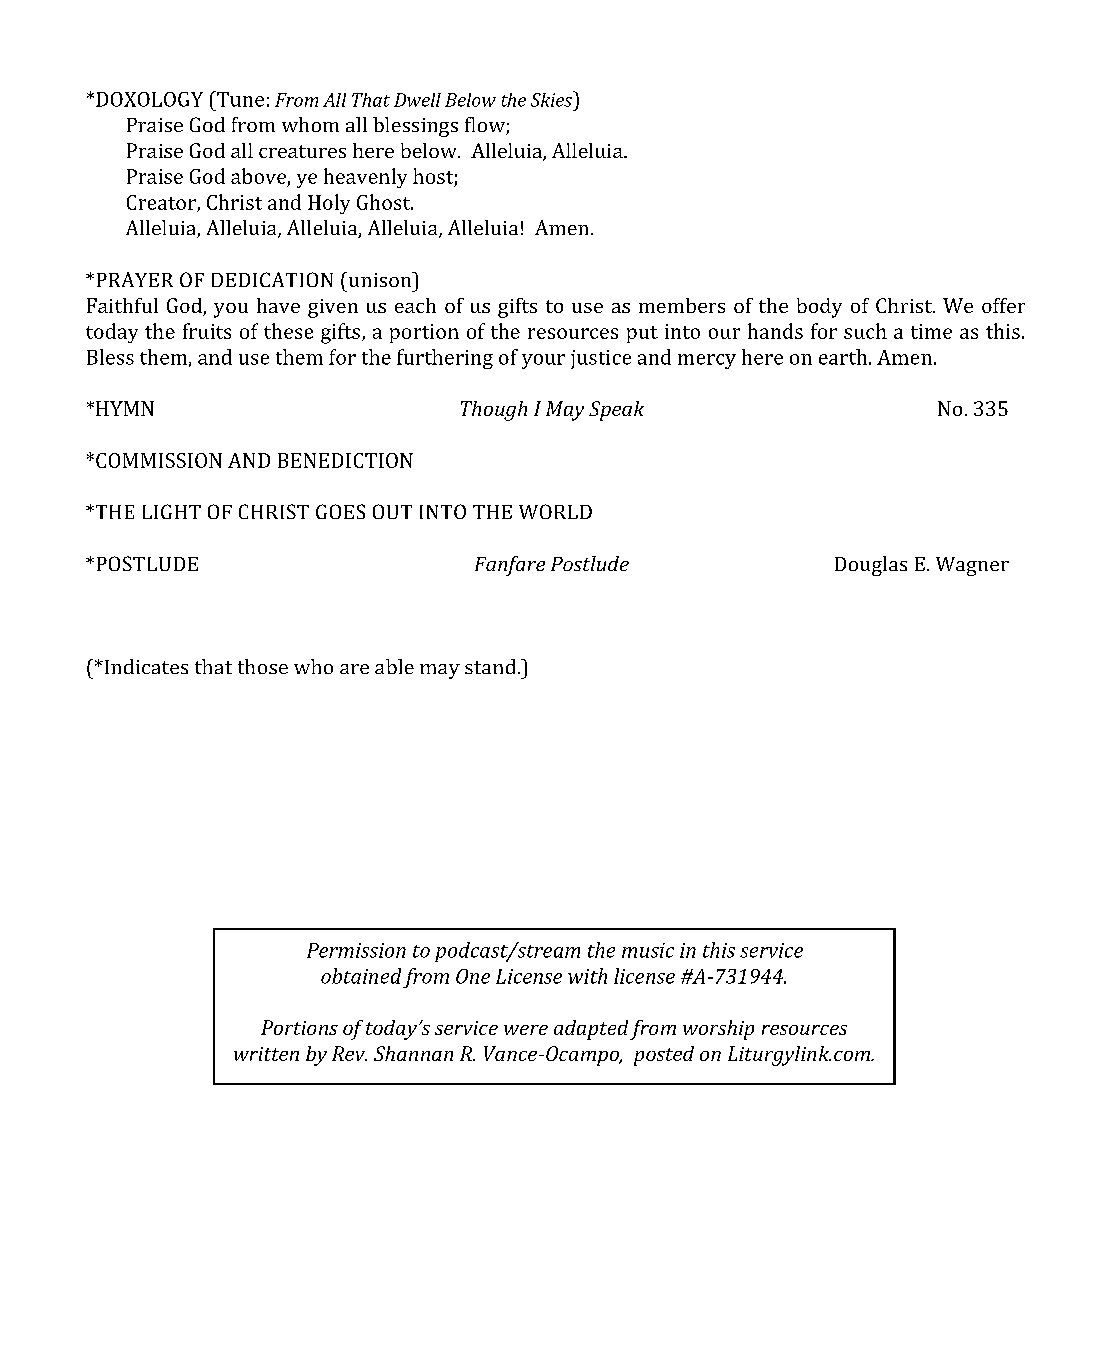  What do you see at coordinates (239, 99) in the page?
I see `Tune` at bounding box center [239, 99].
